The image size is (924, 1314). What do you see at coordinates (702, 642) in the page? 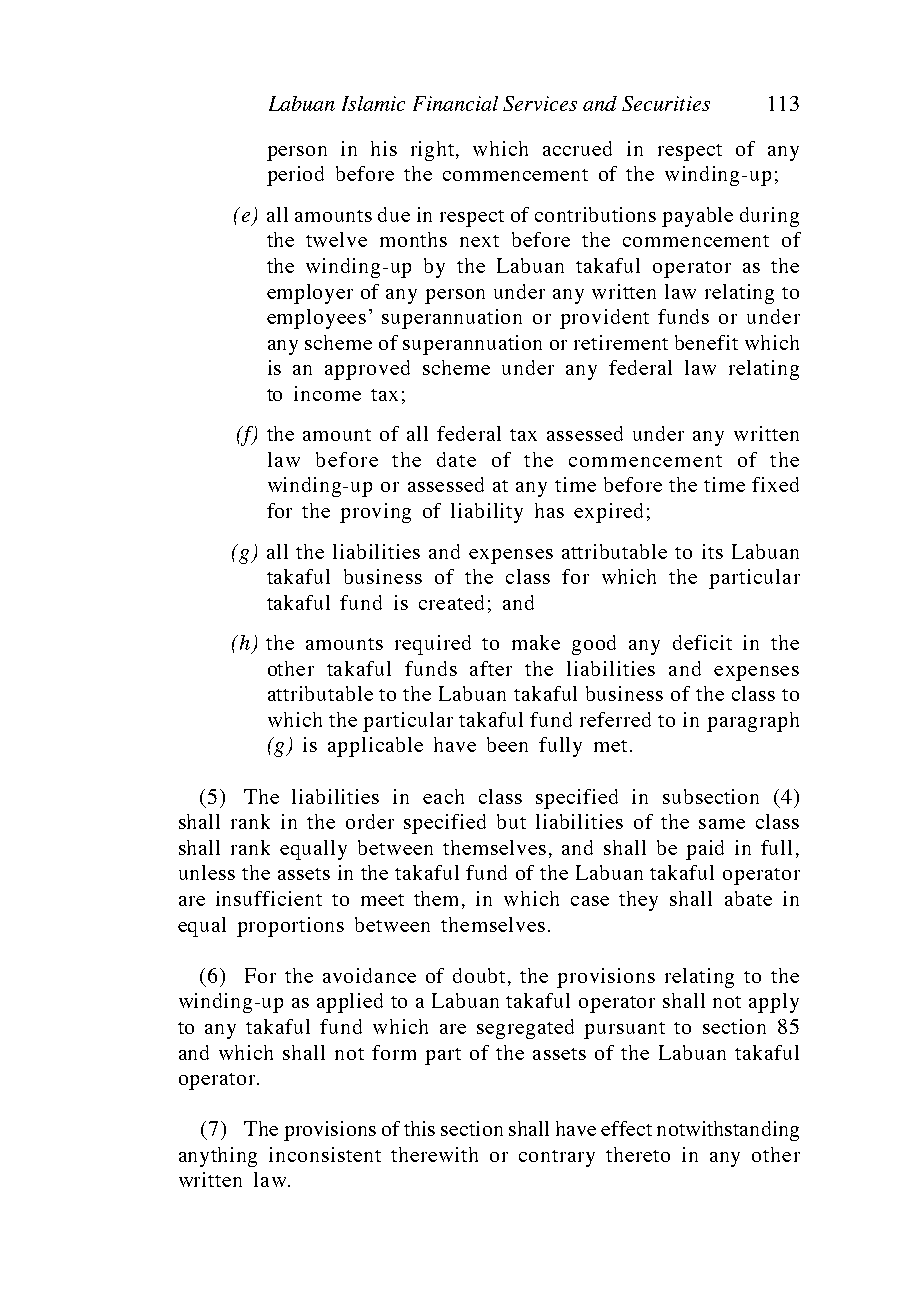
I see `deficit` at bounding box center [702, 642].
